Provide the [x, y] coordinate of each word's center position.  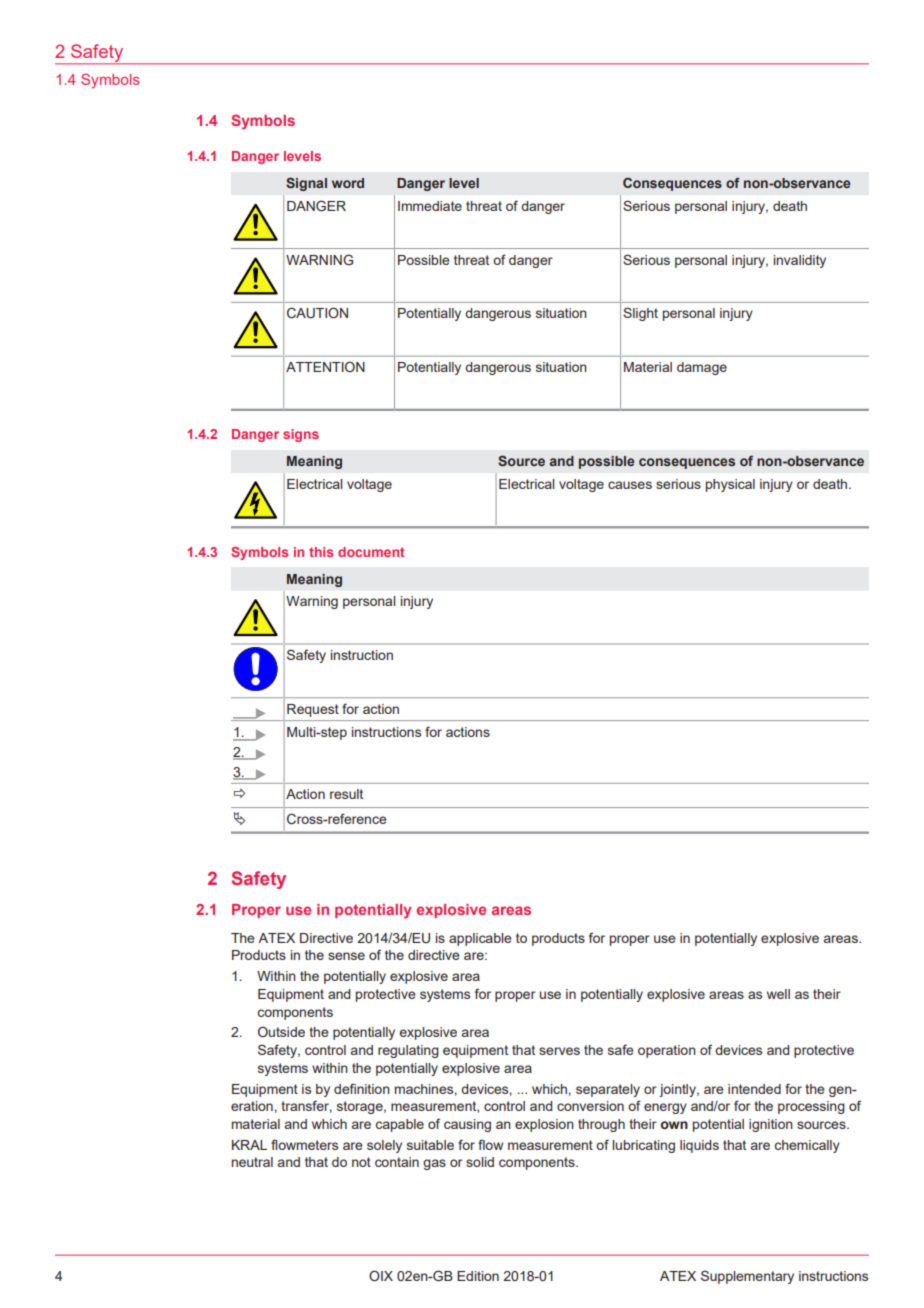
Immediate [430, 206]
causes [630, 485]
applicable [480, 939]
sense [346, 956]
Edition [478, 1276]
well [778, 994]
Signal [306, 184]
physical [730, 485]
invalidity [800, 261]
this [321, 552]
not [361, 1162]
